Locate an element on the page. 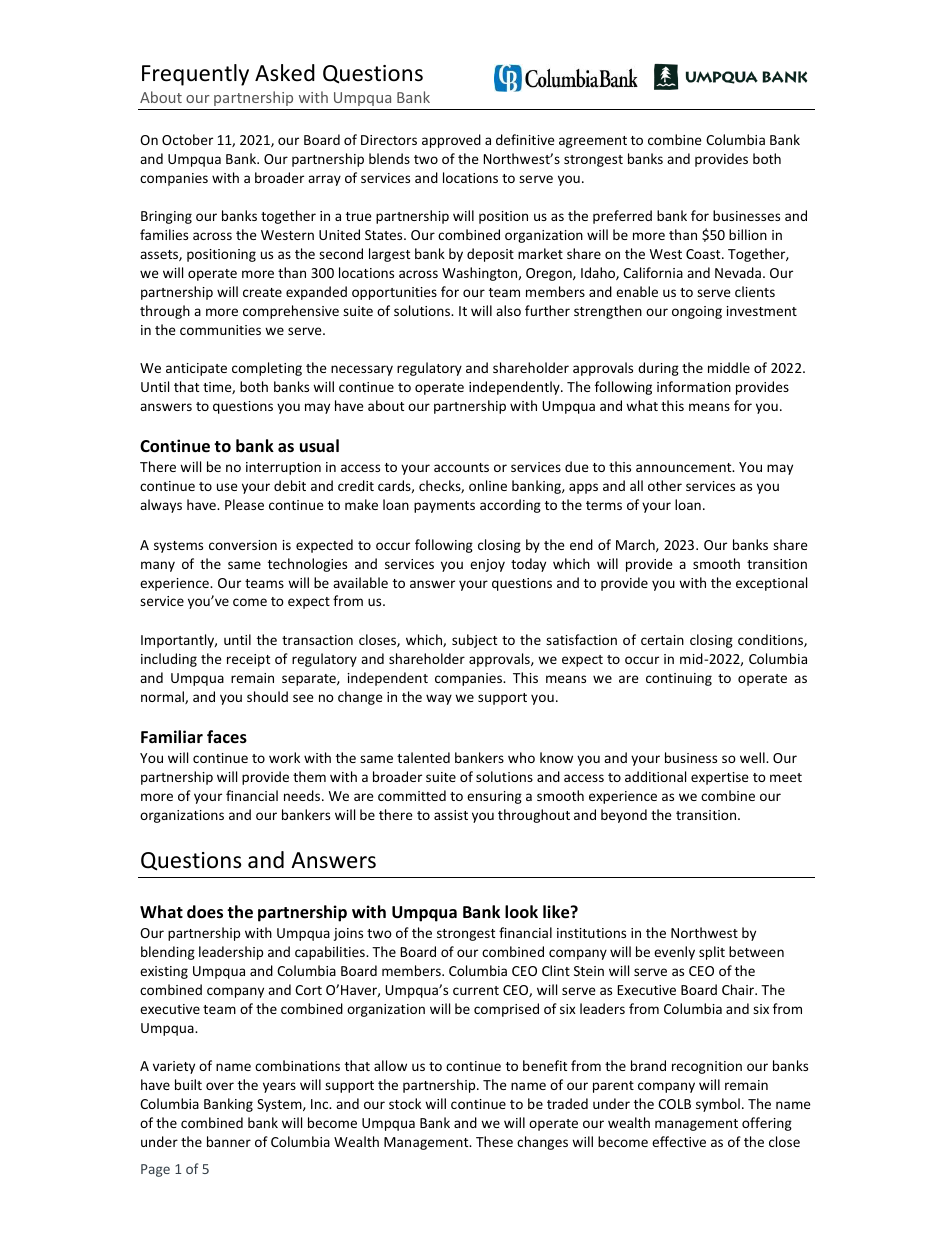 This document has height=1233, width=952. certain is located at coordinates (662, 640).
